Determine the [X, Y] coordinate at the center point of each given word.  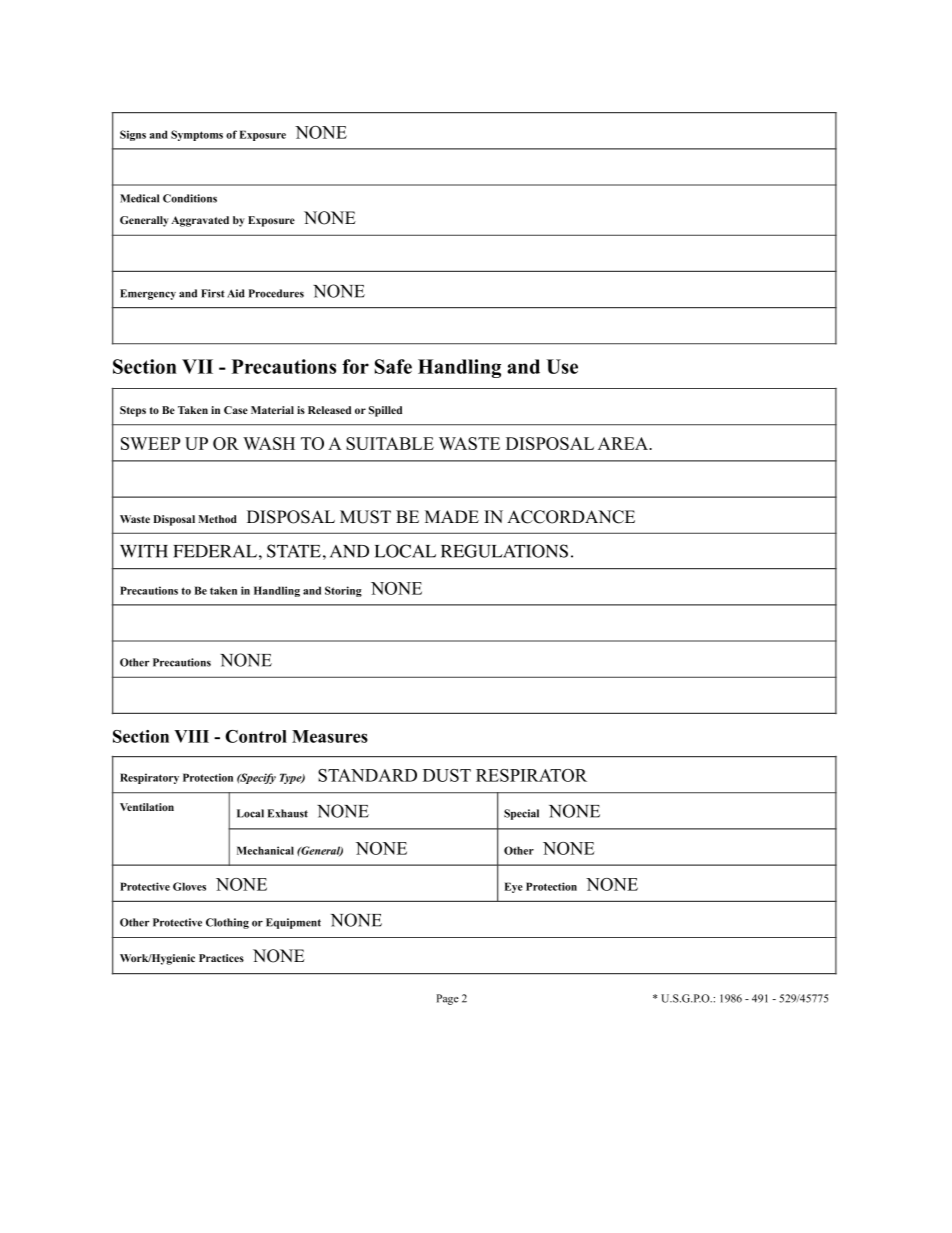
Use [562, 366]
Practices [221, 958]
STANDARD [367, 775]
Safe [393, 366]
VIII [191, 736]
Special [521, 814]
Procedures [276, 293]
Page [447, 999]
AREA [624, 443]
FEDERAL [215, 551]
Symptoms [197, 135]
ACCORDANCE [571, 517]
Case [236, 410]
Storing [343, 591]
